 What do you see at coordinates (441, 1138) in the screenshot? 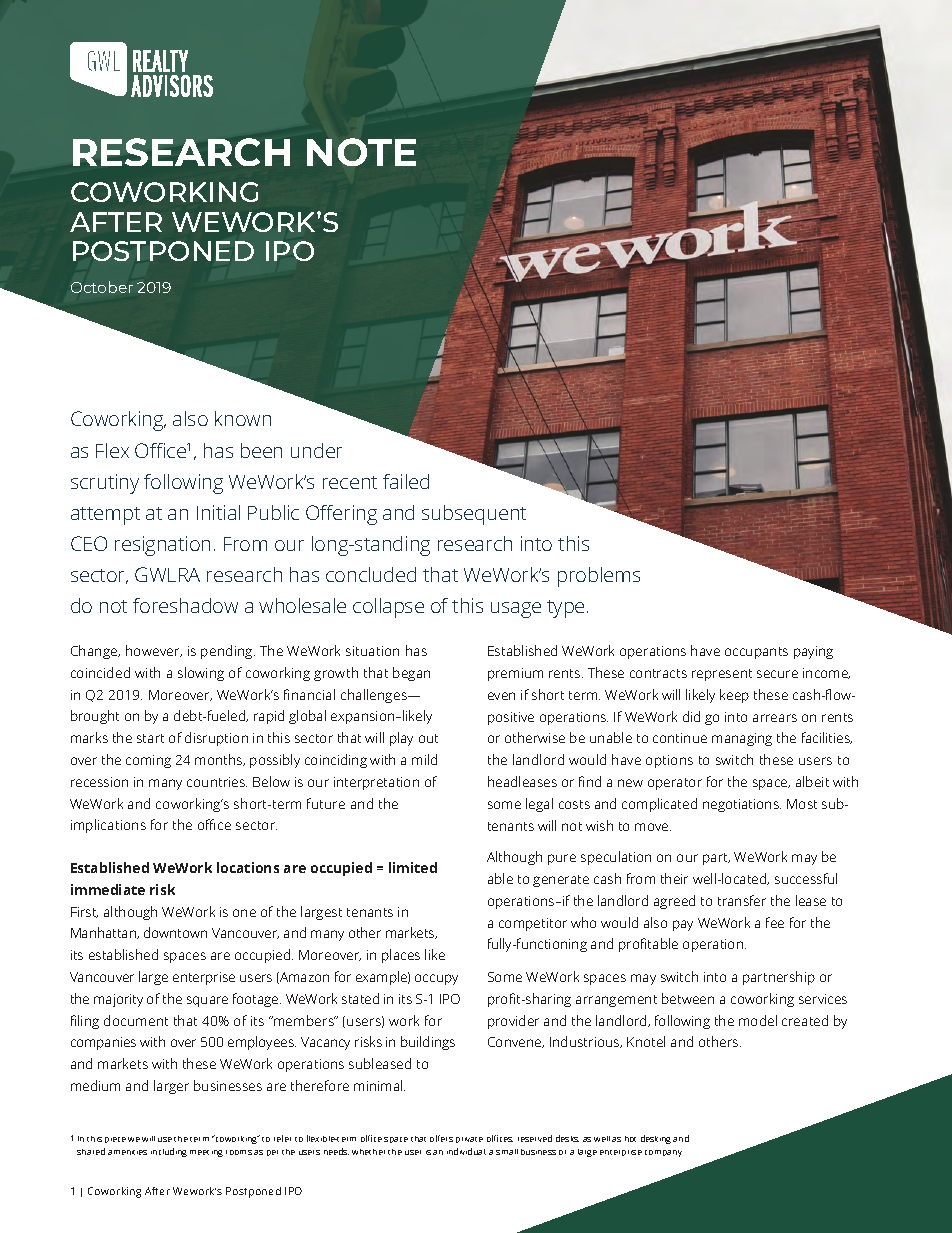
I see `offers` at bounding box center [441, 1138].
